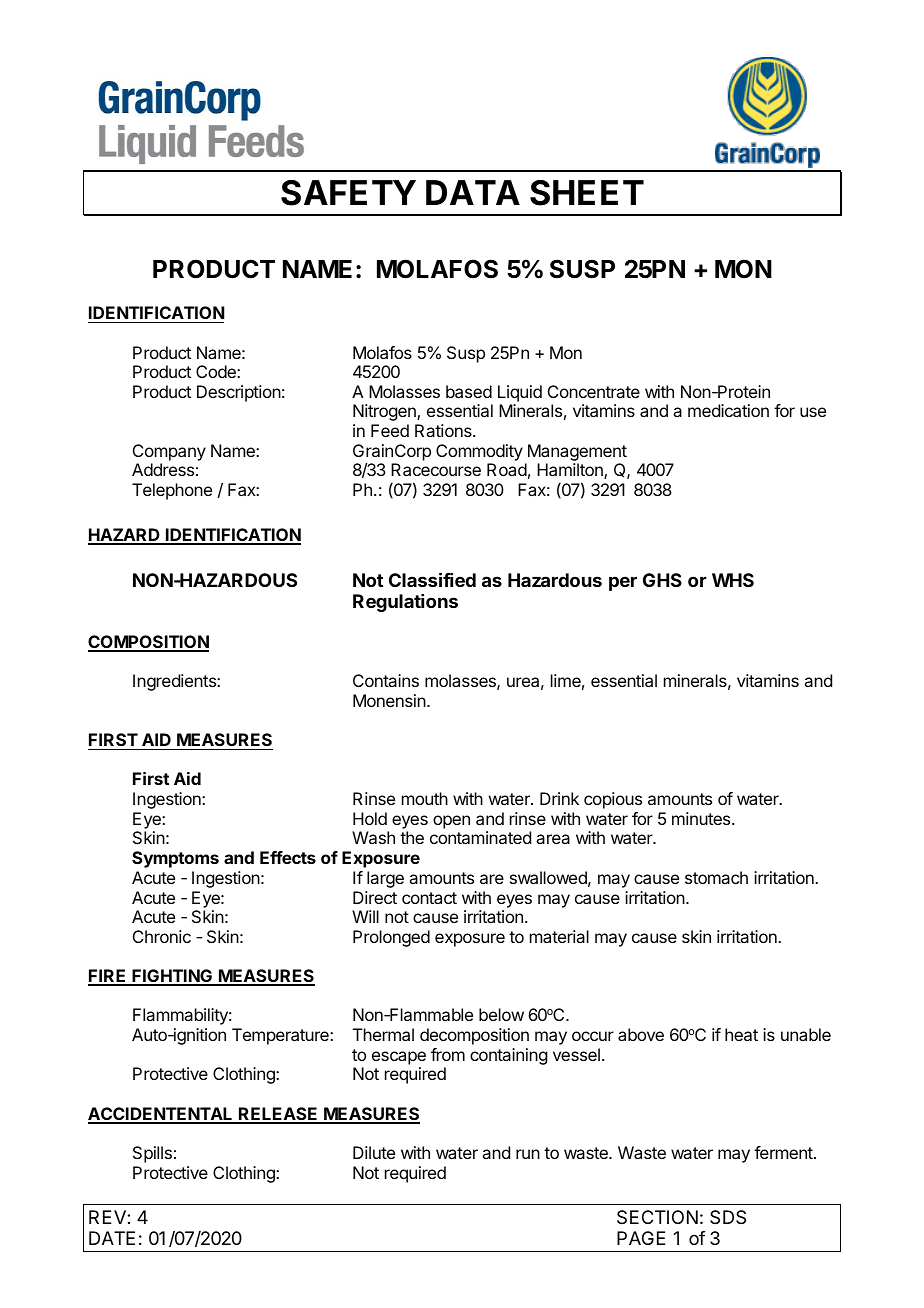 The image size is (924, 1308). What do you see at coordinates (528, 1154) in the screenshot?
I see `run` at bounding box center [528, 1154].
